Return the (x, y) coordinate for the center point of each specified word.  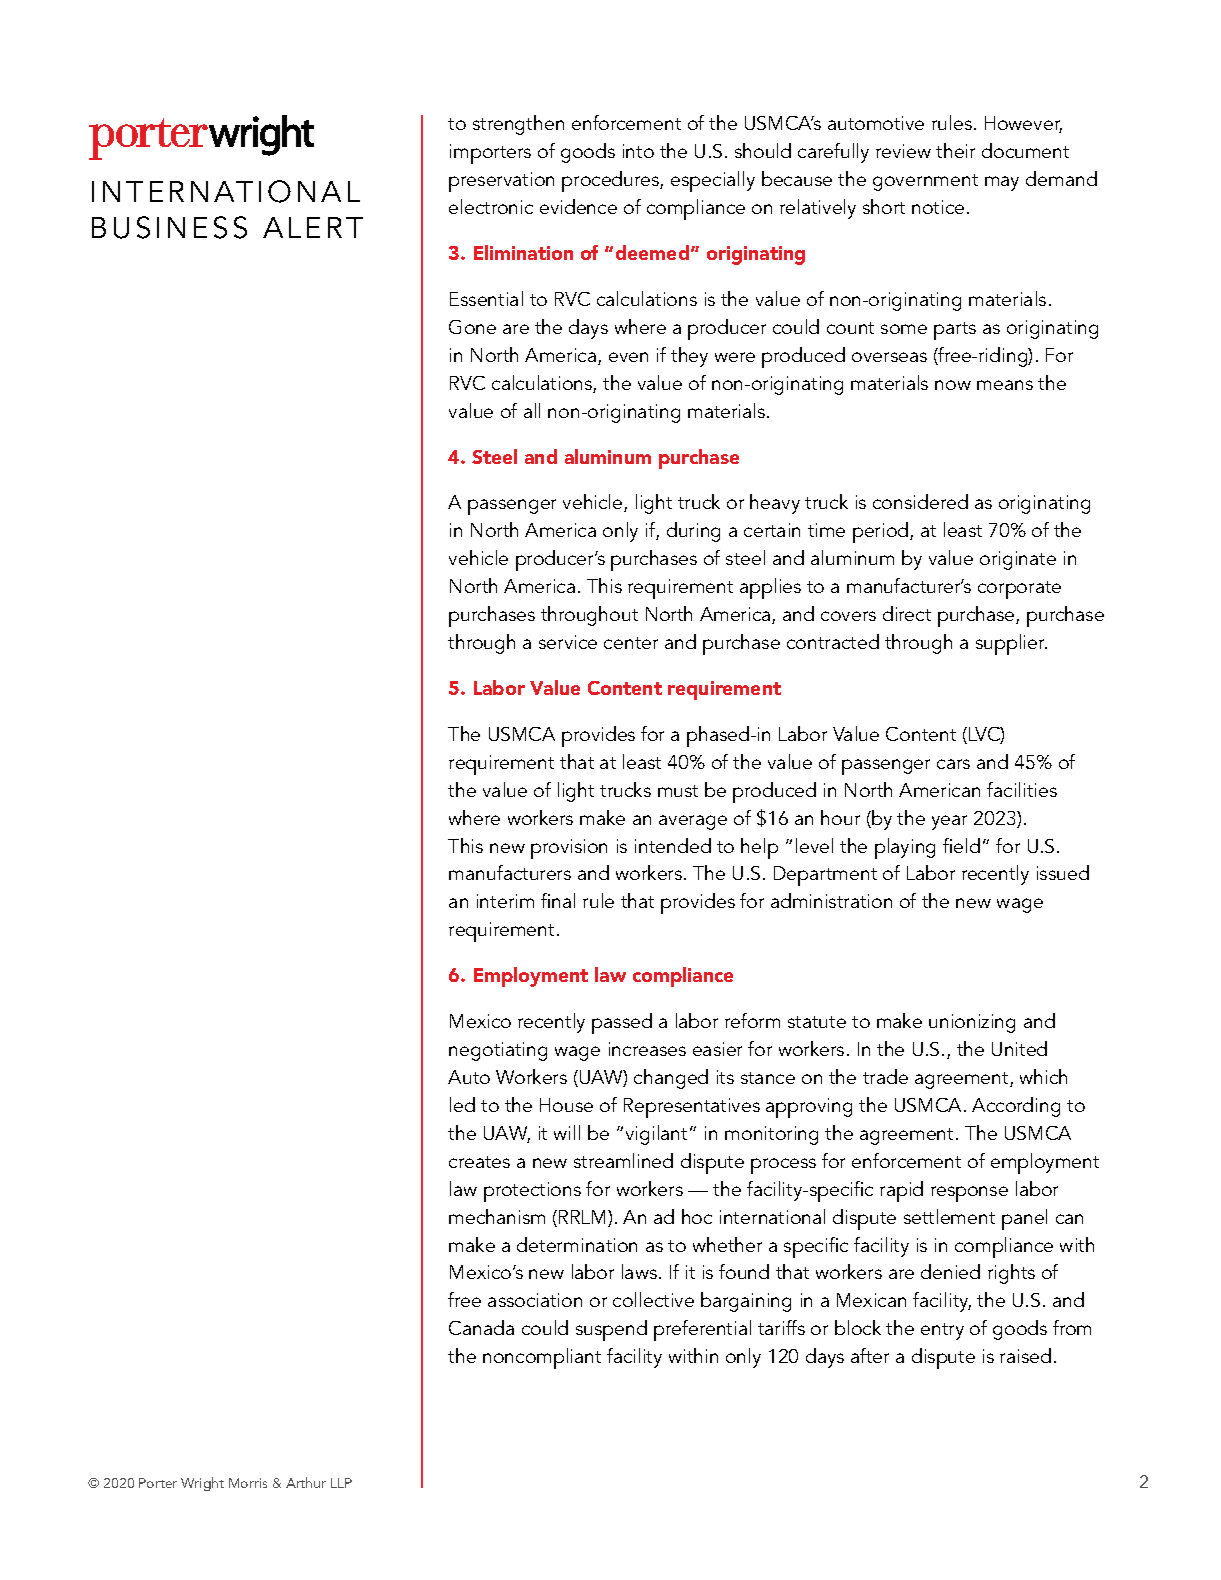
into (638, 151)
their (955, 150)
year (949, 822)
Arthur (306, 1482)
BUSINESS (169, 227)
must (678, 791)
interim (505, 901)
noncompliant (542, 1358)
